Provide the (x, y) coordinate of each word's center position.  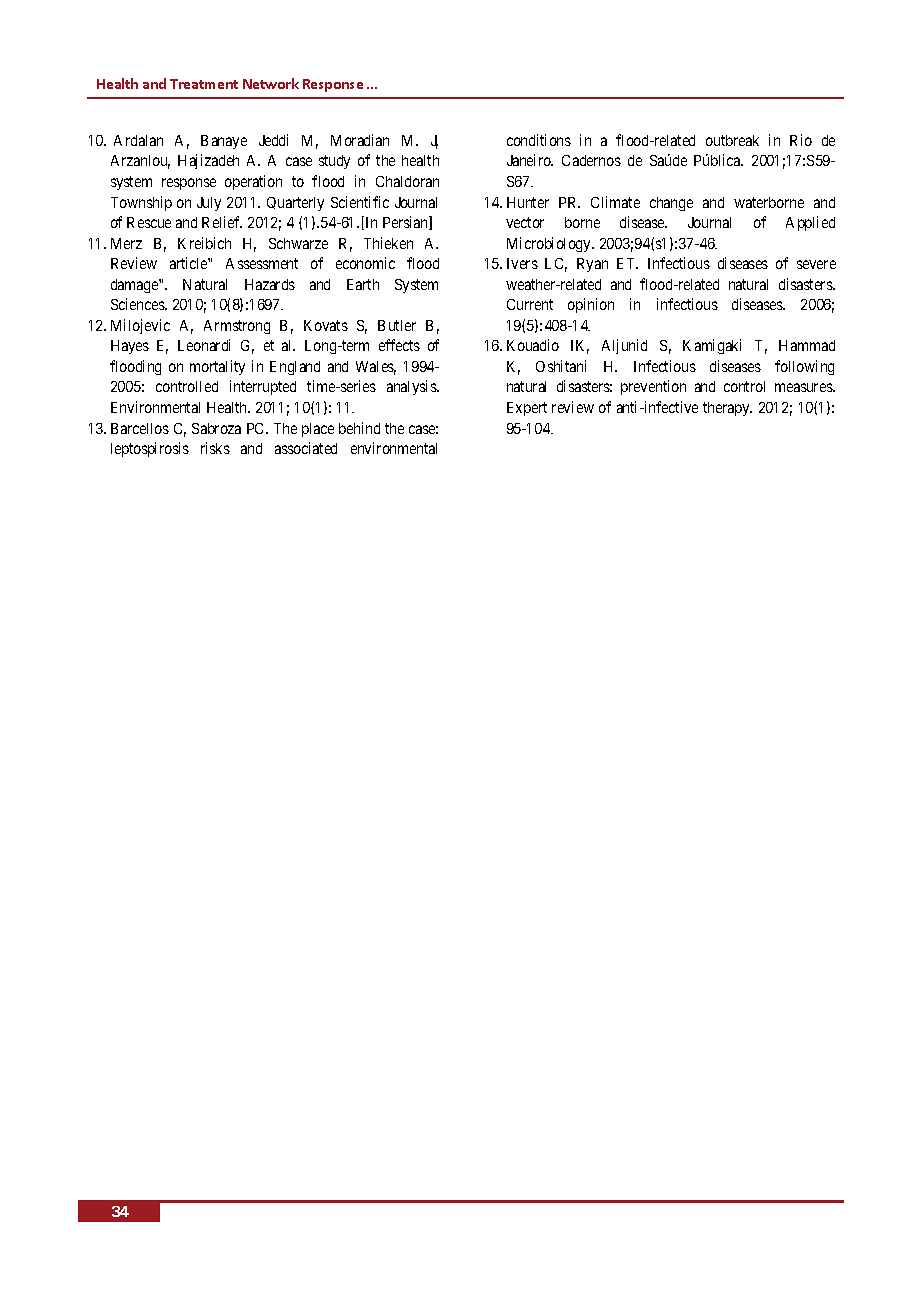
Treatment (204, 84)
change (671, 204)
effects (399, 345)
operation (253, 182)
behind (359, 428)
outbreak (732, 140)
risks (215, 448)
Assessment (262, 263)
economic (365, 263)
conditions (539, 140)
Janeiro (530, 160)
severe (816, 264)
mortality (217, 367)
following (804, 367)
